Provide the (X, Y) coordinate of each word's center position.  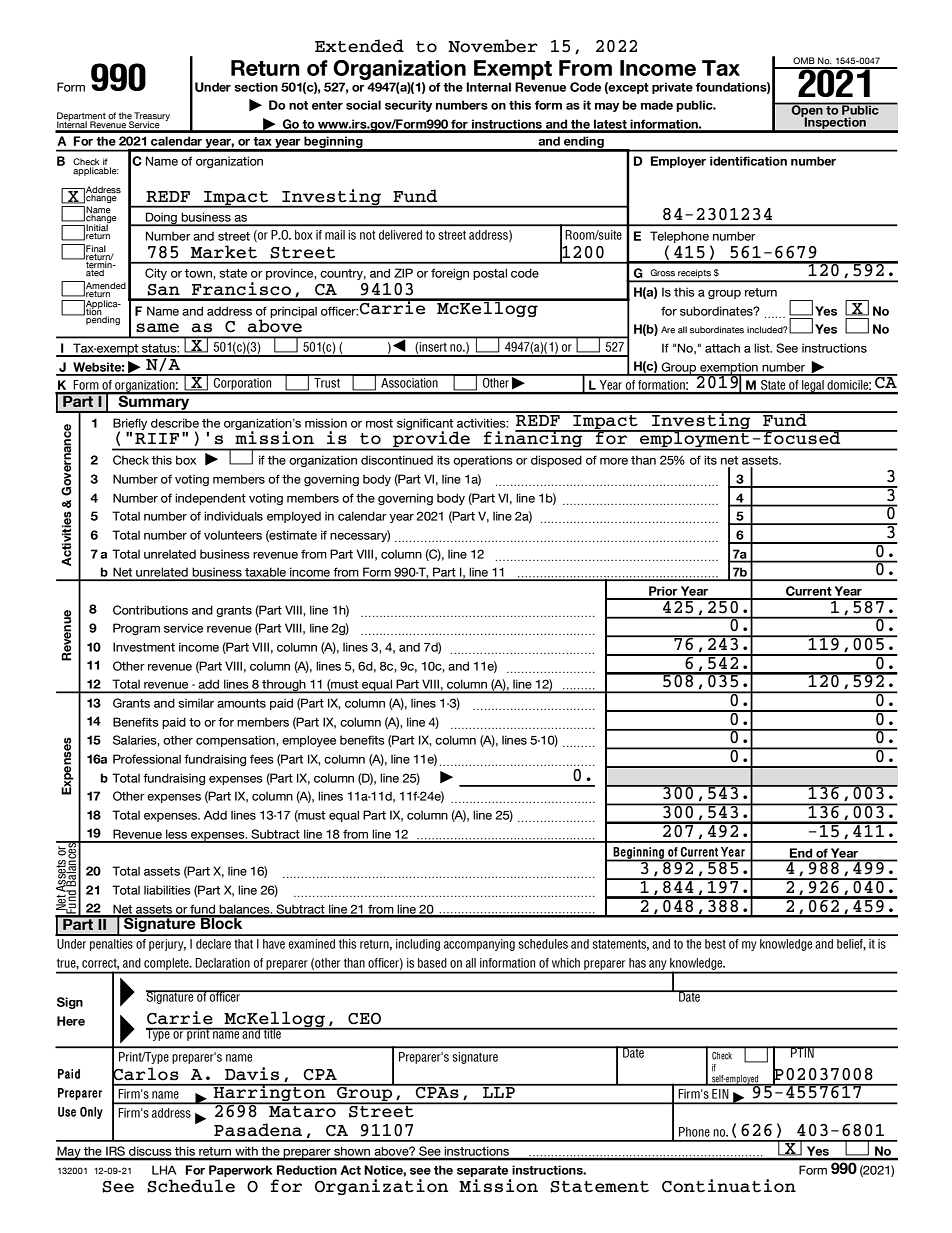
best (715, 944)
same (157, 328)
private (672, 88)
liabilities (167, 890)
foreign (450, 274)
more (614, 461)
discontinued (397, 460)
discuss (150, 1153)
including (418, 945)
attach (722, 348)
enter (327, 105)
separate (482, 1171)
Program (136, 629)
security (408, 106)
